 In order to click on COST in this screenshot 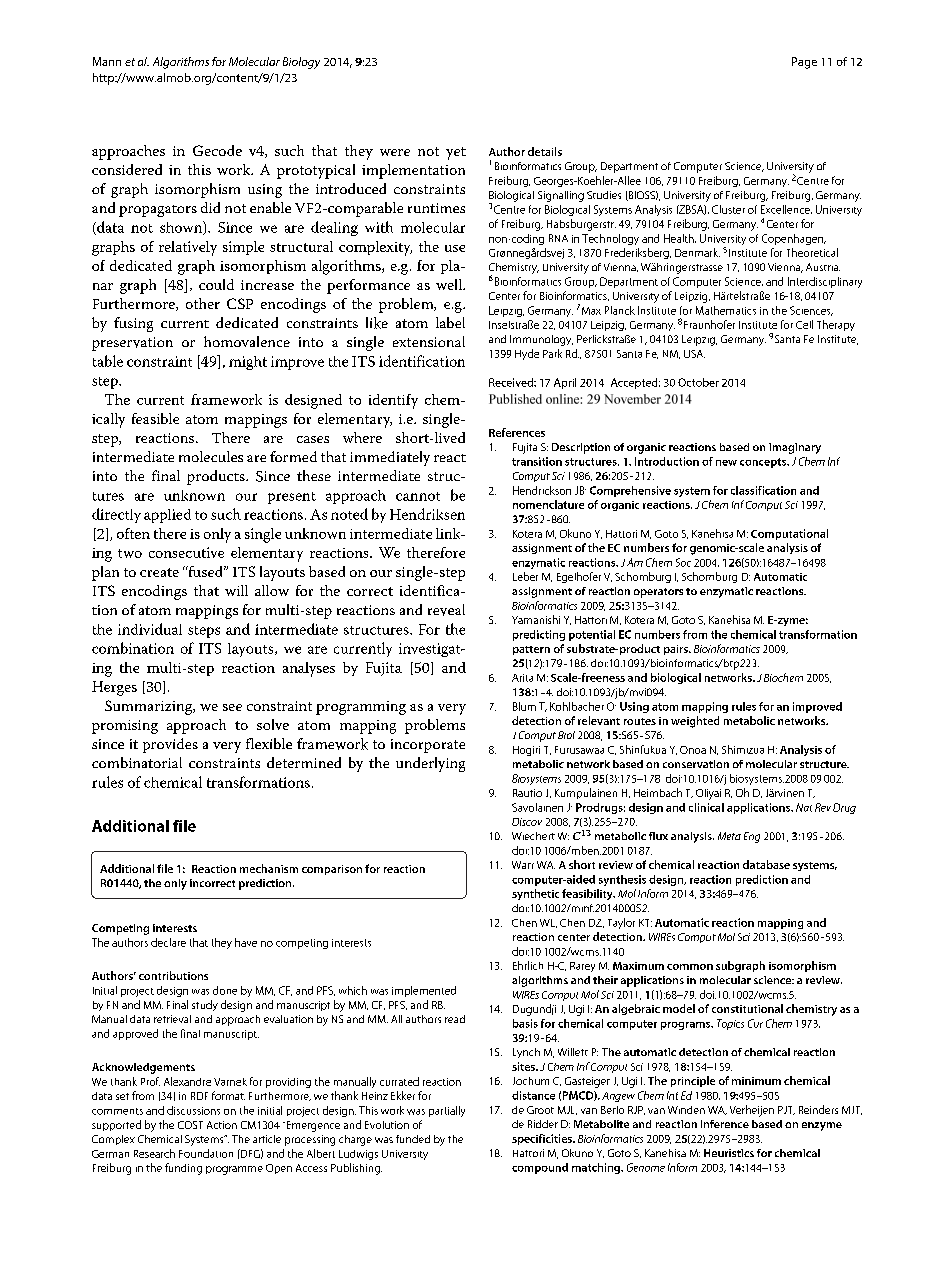, I will do `click(190, 1125)`.
